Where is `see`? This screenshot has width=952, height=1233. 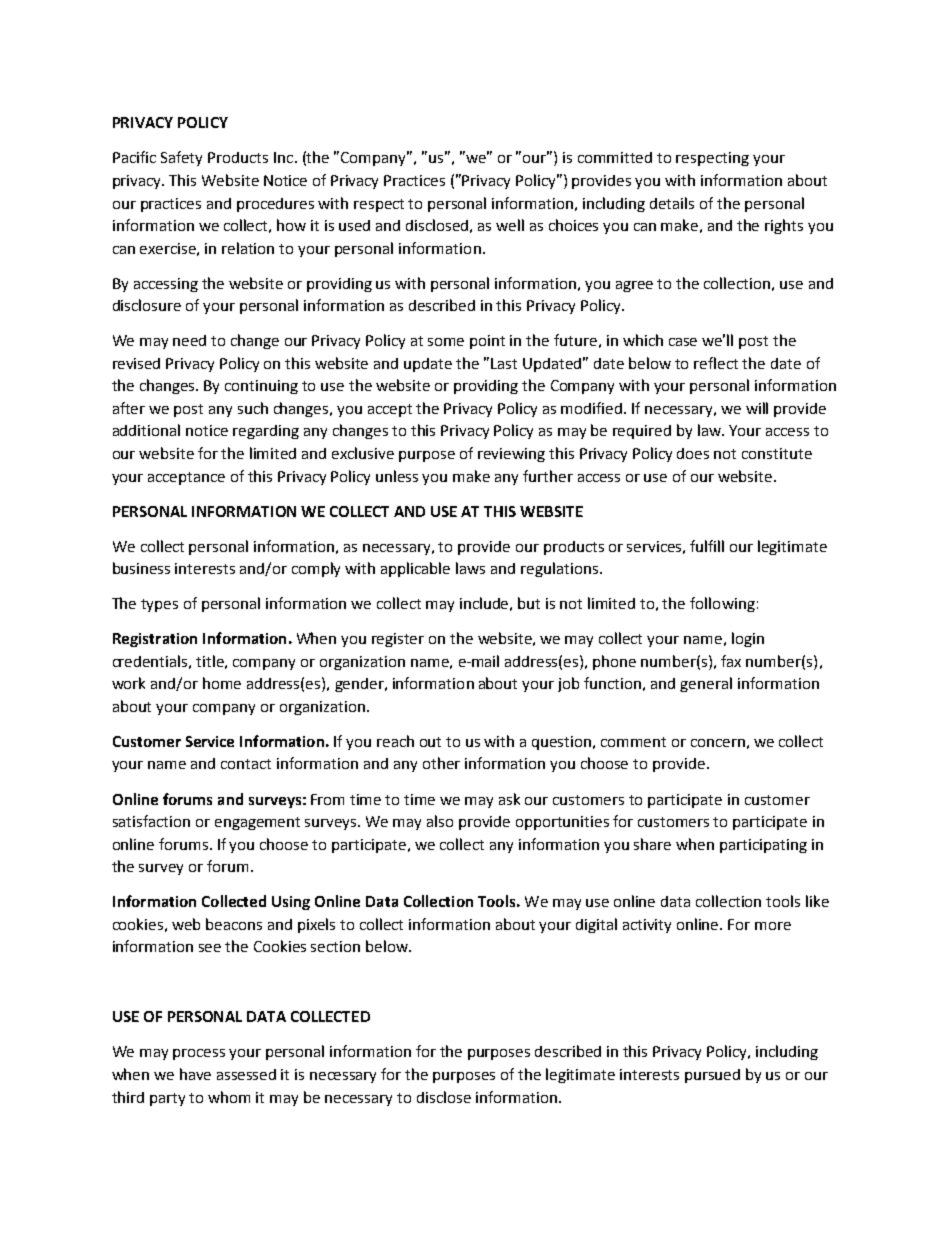
see is located at coordinates (210, 948).
